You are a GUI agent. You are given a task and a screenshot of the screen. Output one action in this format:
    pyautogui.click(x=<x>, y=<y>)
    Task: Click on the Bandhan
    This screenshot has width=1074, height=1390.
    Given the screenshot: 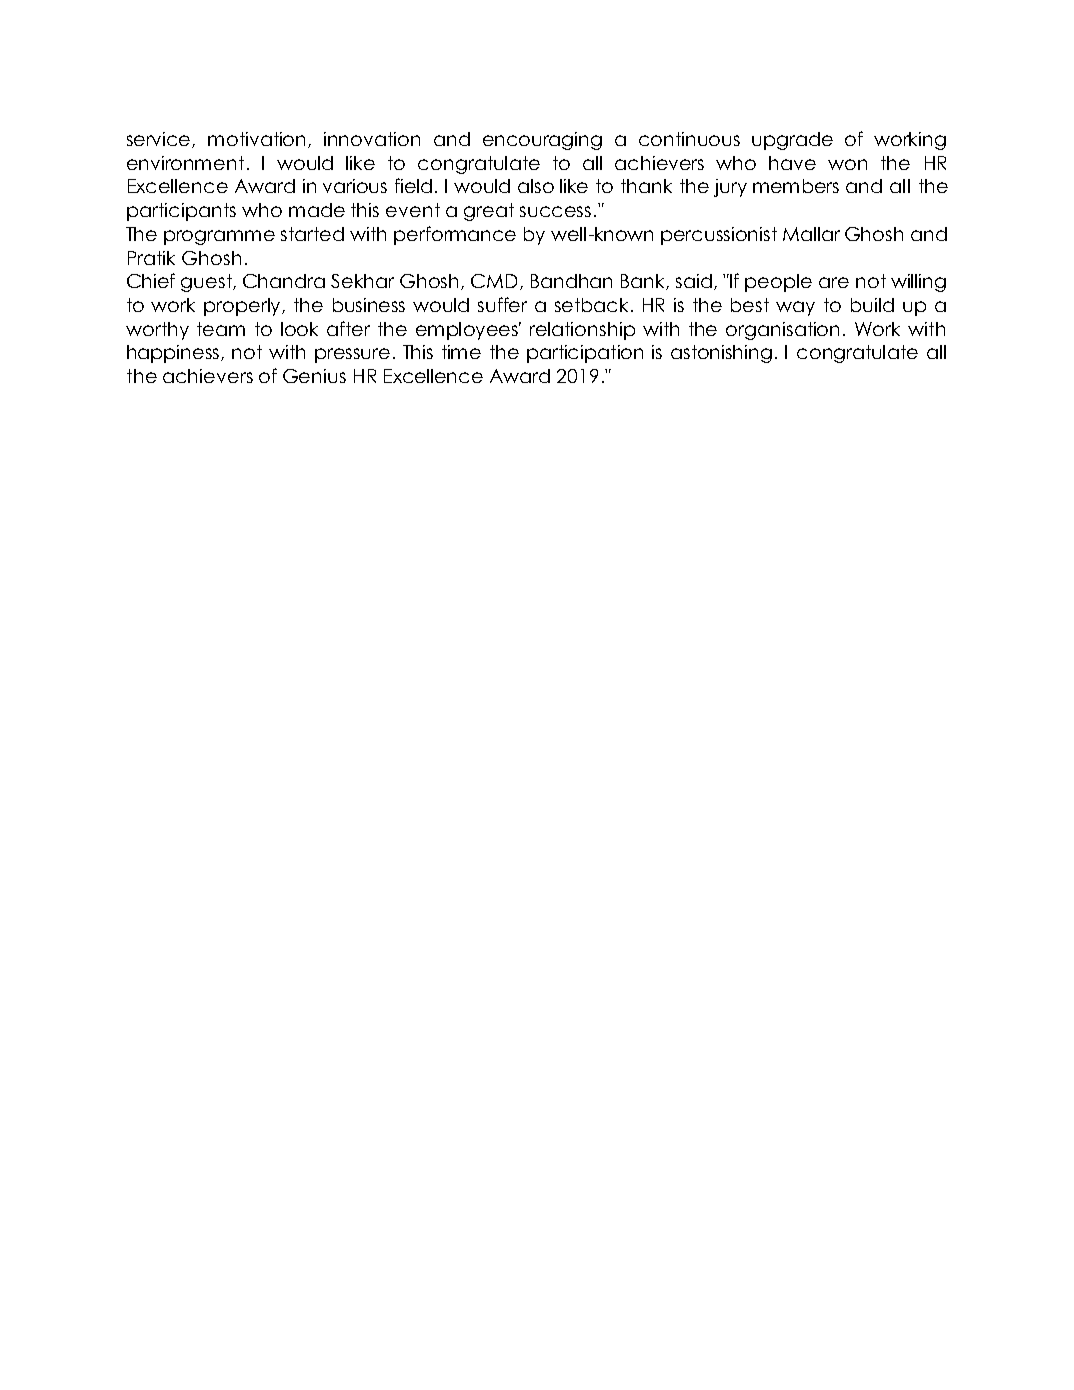 What is the action you would take?
    pyautogui.click(x=571, y=281)
